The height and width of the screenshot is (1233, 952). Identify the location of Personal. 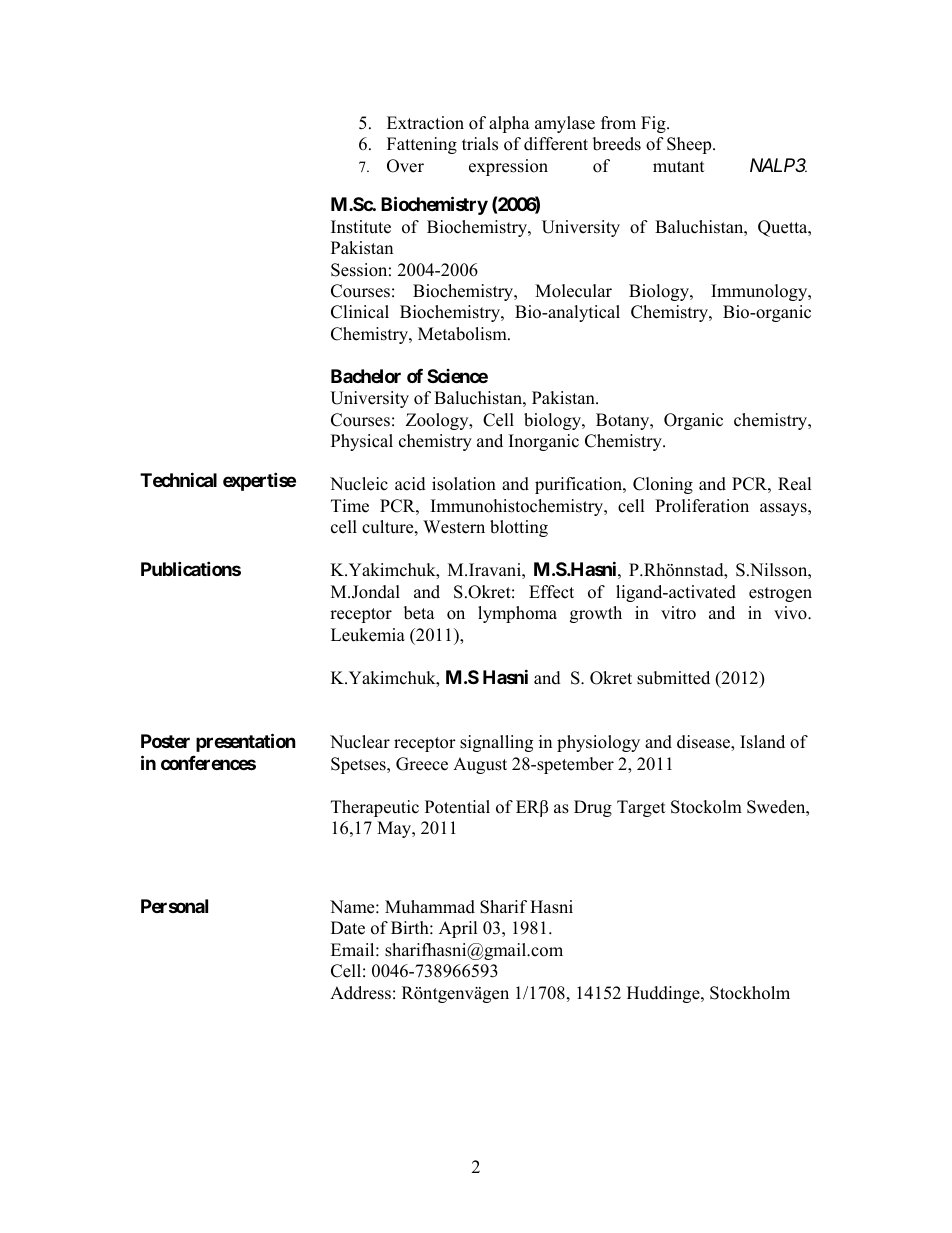
(174, 906).
